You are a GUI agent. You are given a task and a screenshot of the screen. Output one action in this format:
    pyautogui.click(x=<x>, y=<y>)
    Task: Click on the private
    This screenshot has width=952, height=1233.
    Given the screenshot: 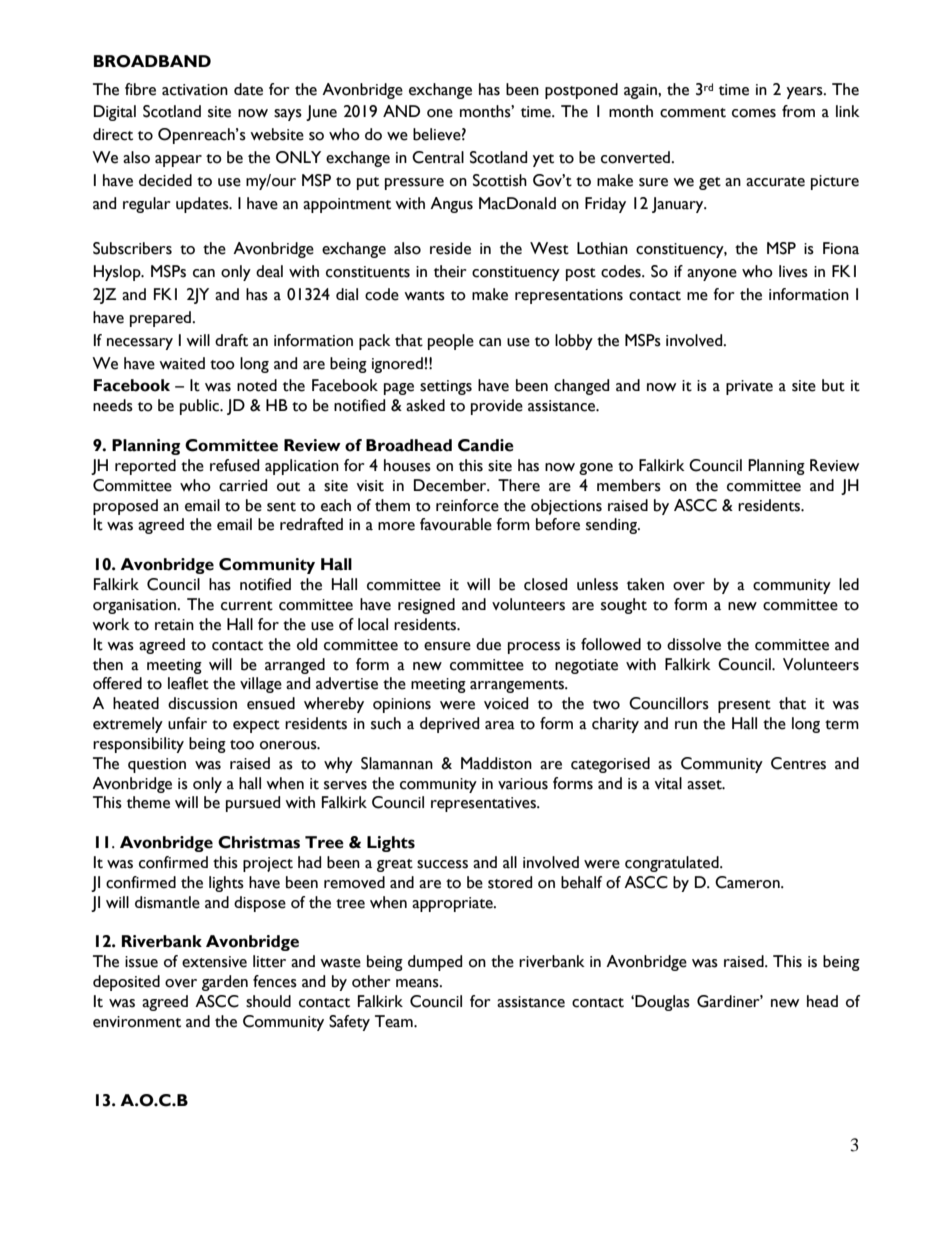 What is the action you would take?
    pyautogui.click(x=749, y=387)
